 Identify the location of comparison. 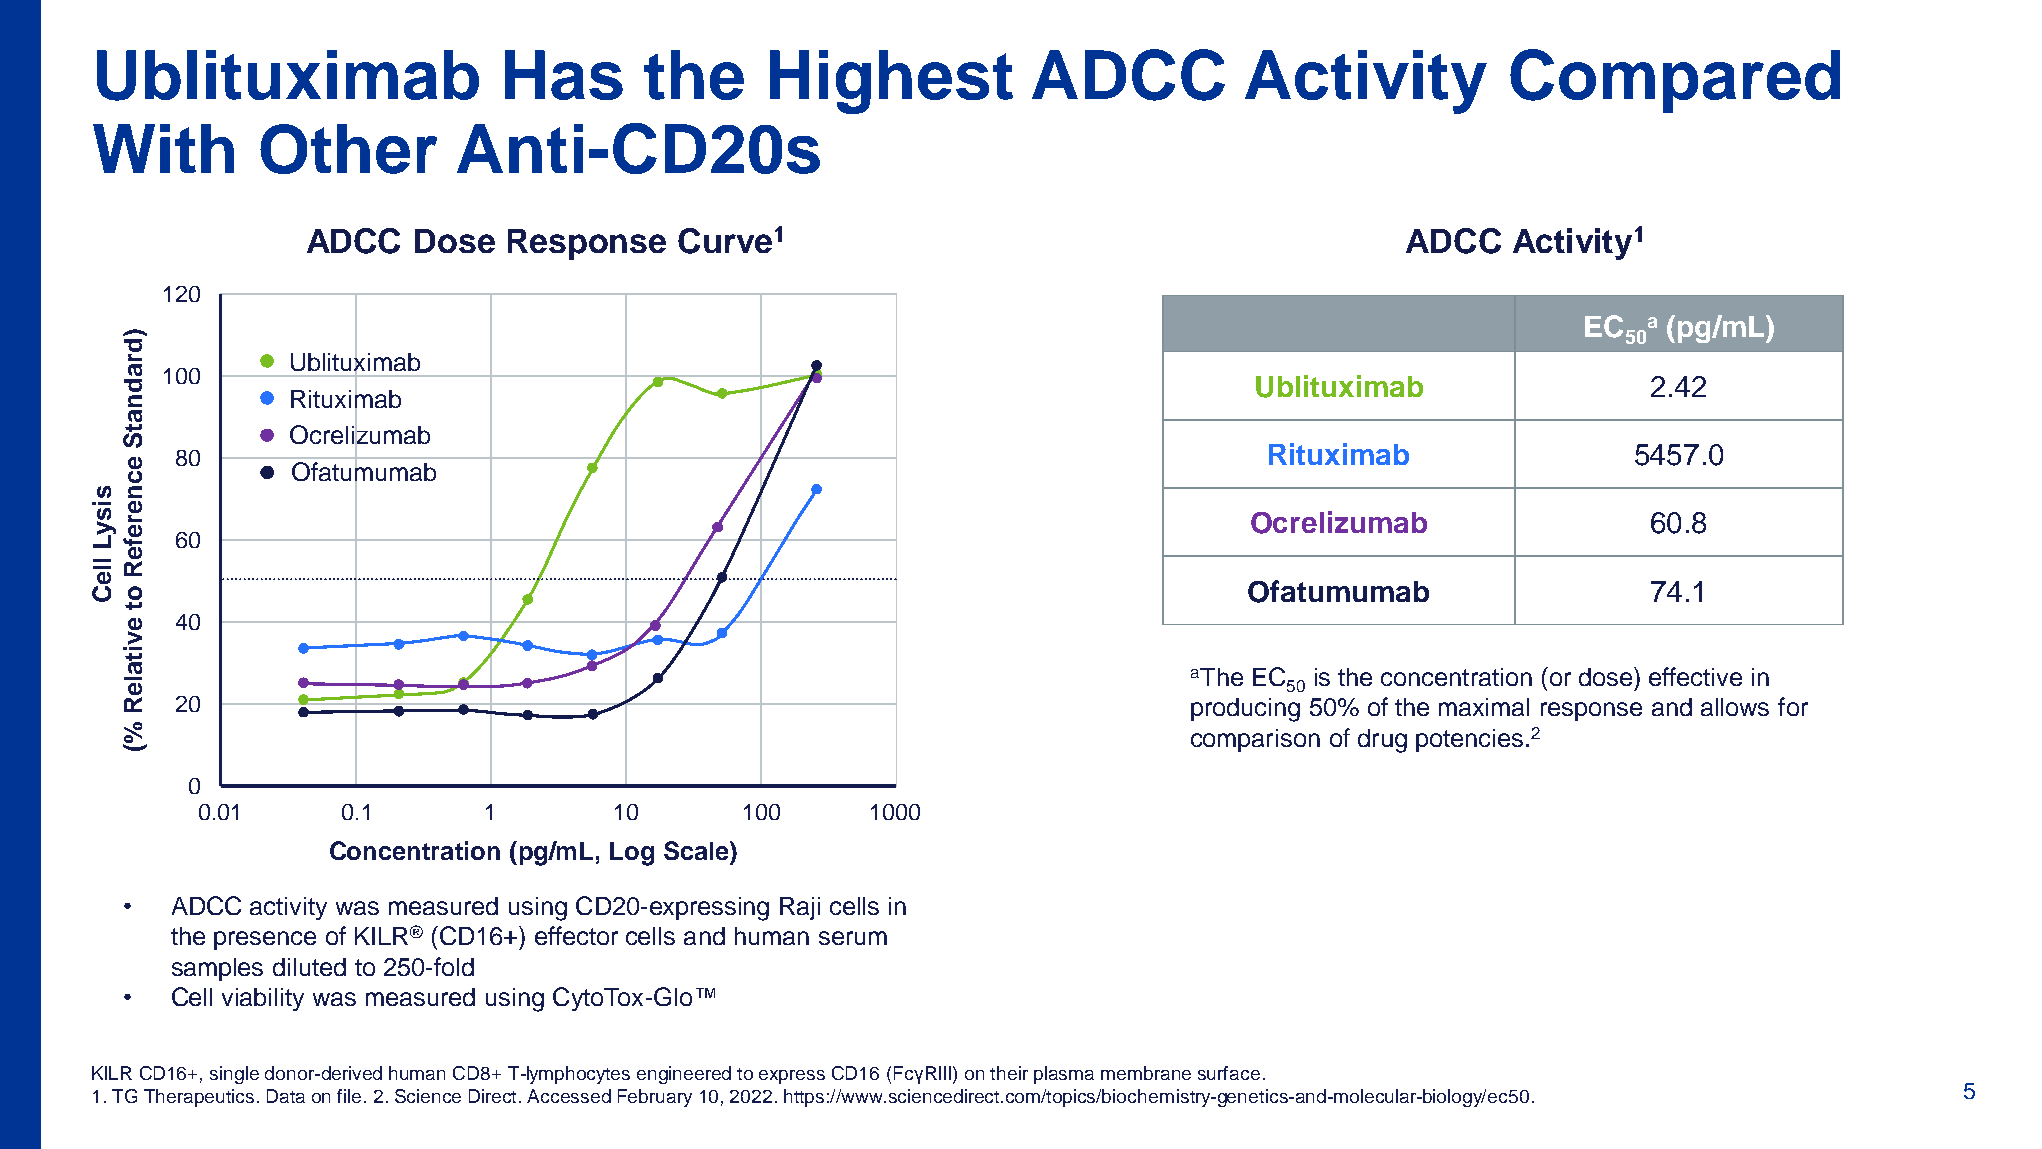
(1255, 740).
